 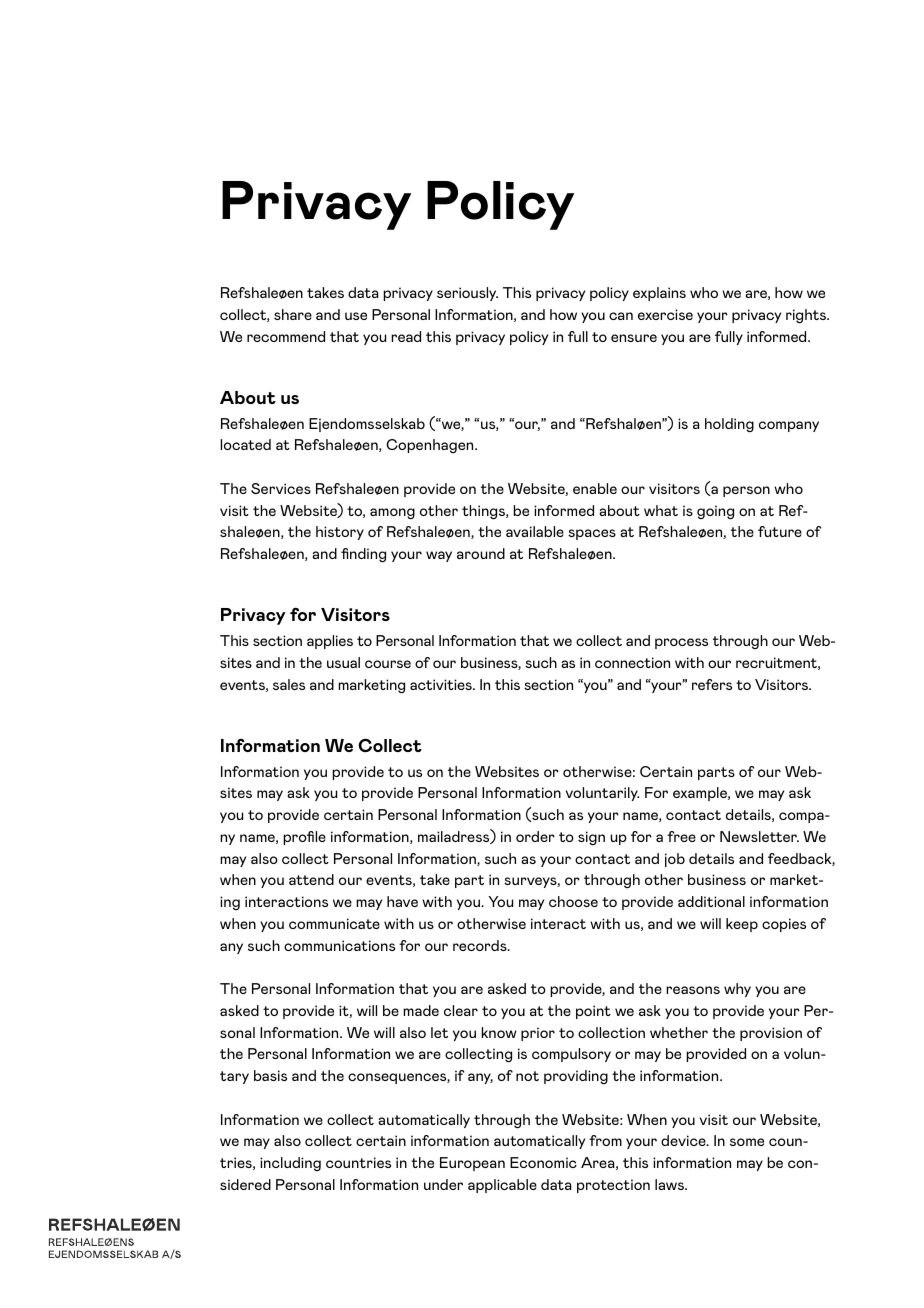 What do you see at coordinates (715, 512) in the document?
I see `going` at bounding box center [715, 512].
